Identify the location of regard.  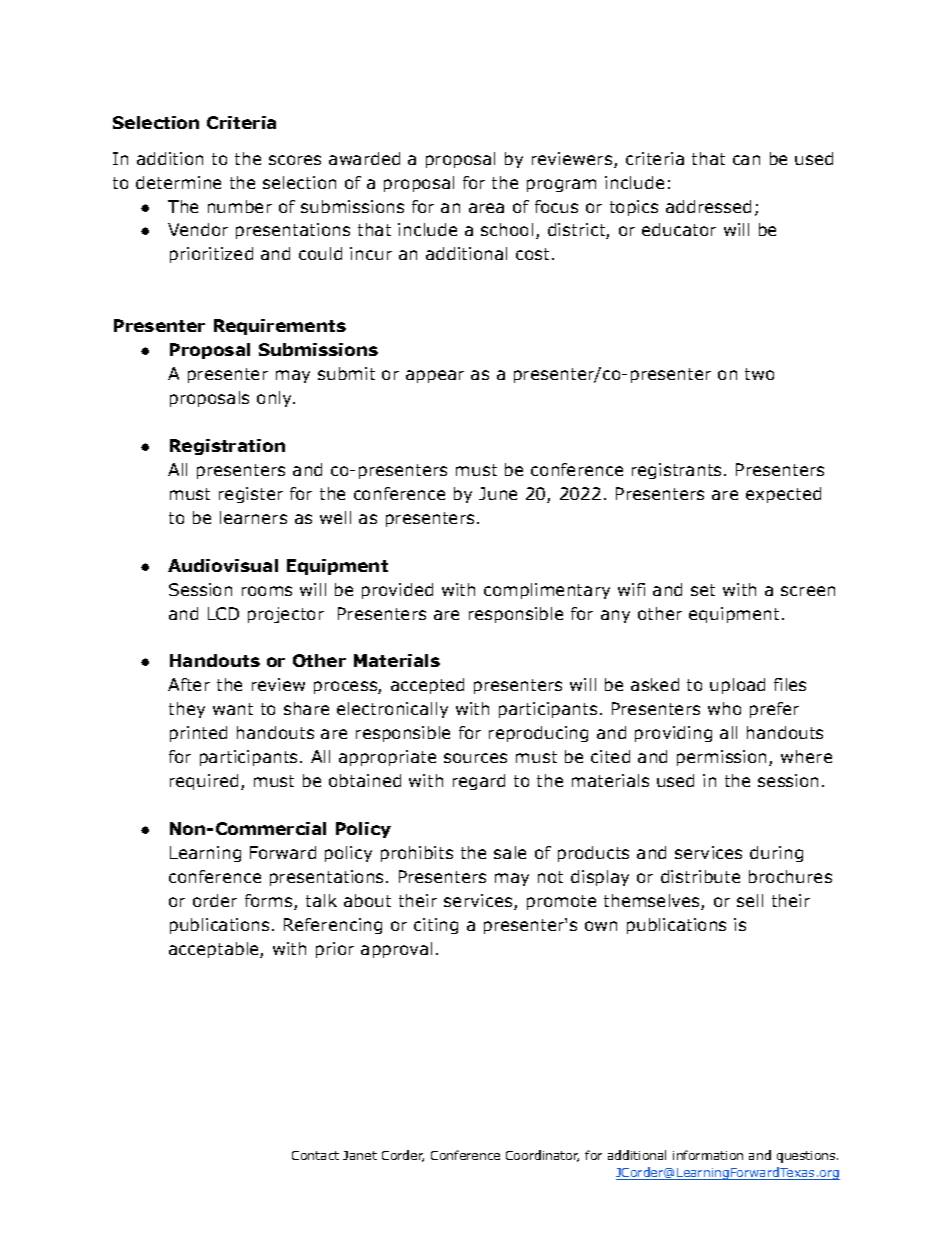
(479, 782).
